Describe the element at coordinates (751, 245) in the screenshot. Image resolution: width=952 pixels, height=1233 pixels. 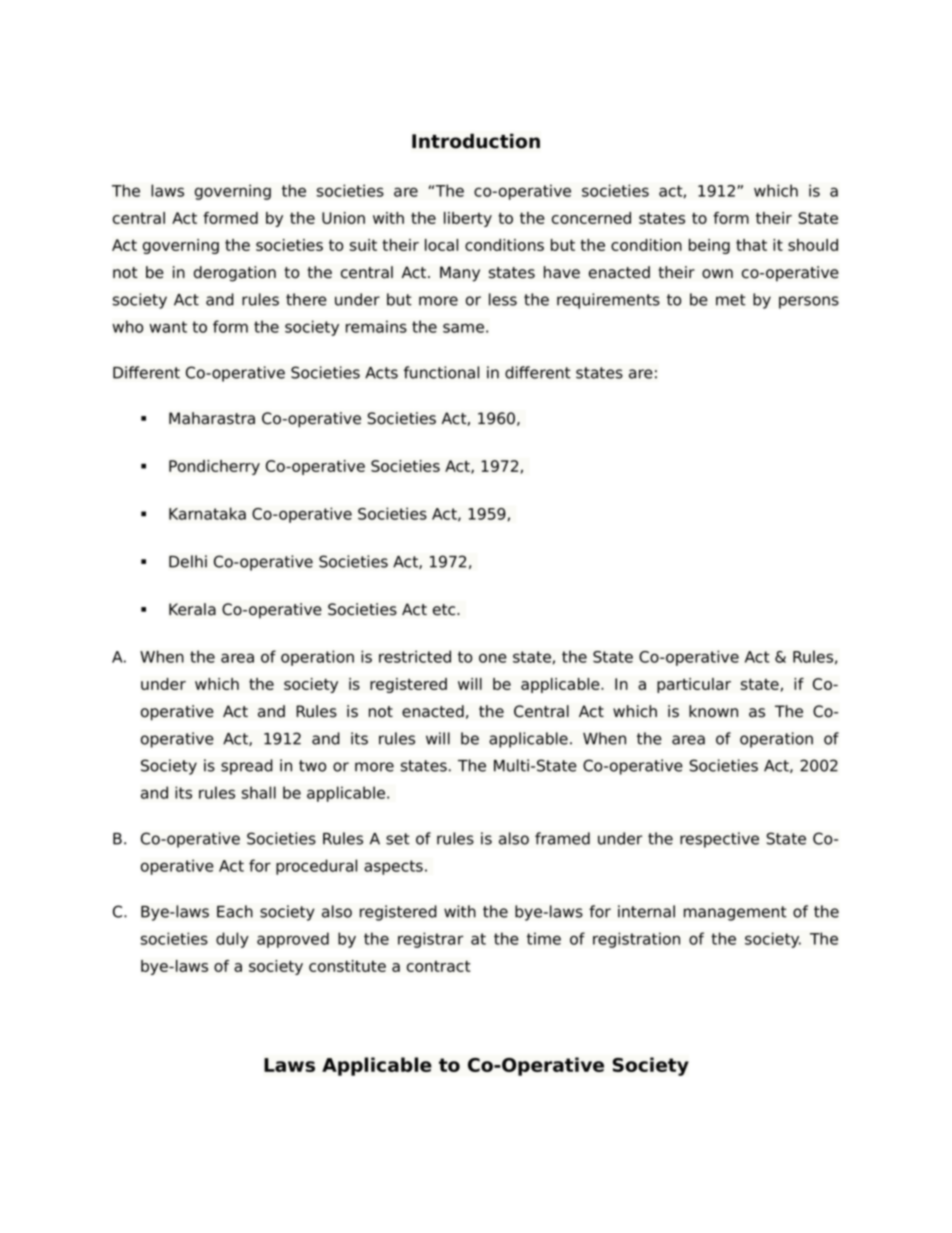
I see `that` at that location.
